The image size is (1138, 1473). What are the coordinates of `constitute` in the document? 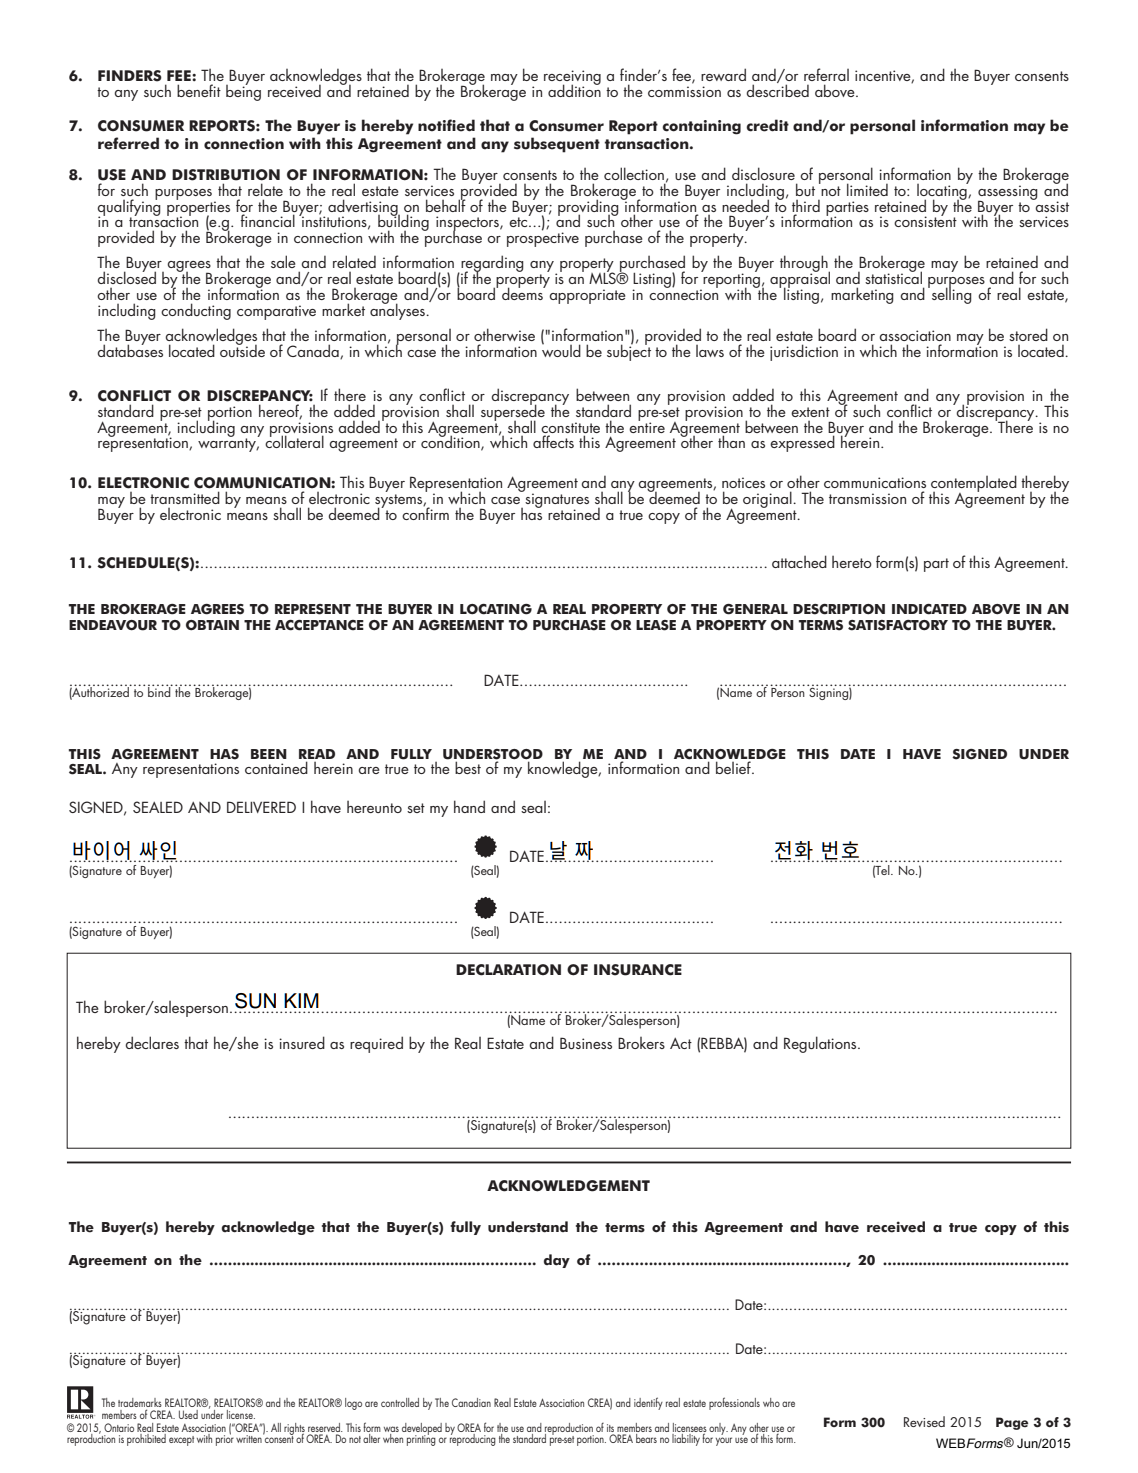 It's located at (570, 427).
